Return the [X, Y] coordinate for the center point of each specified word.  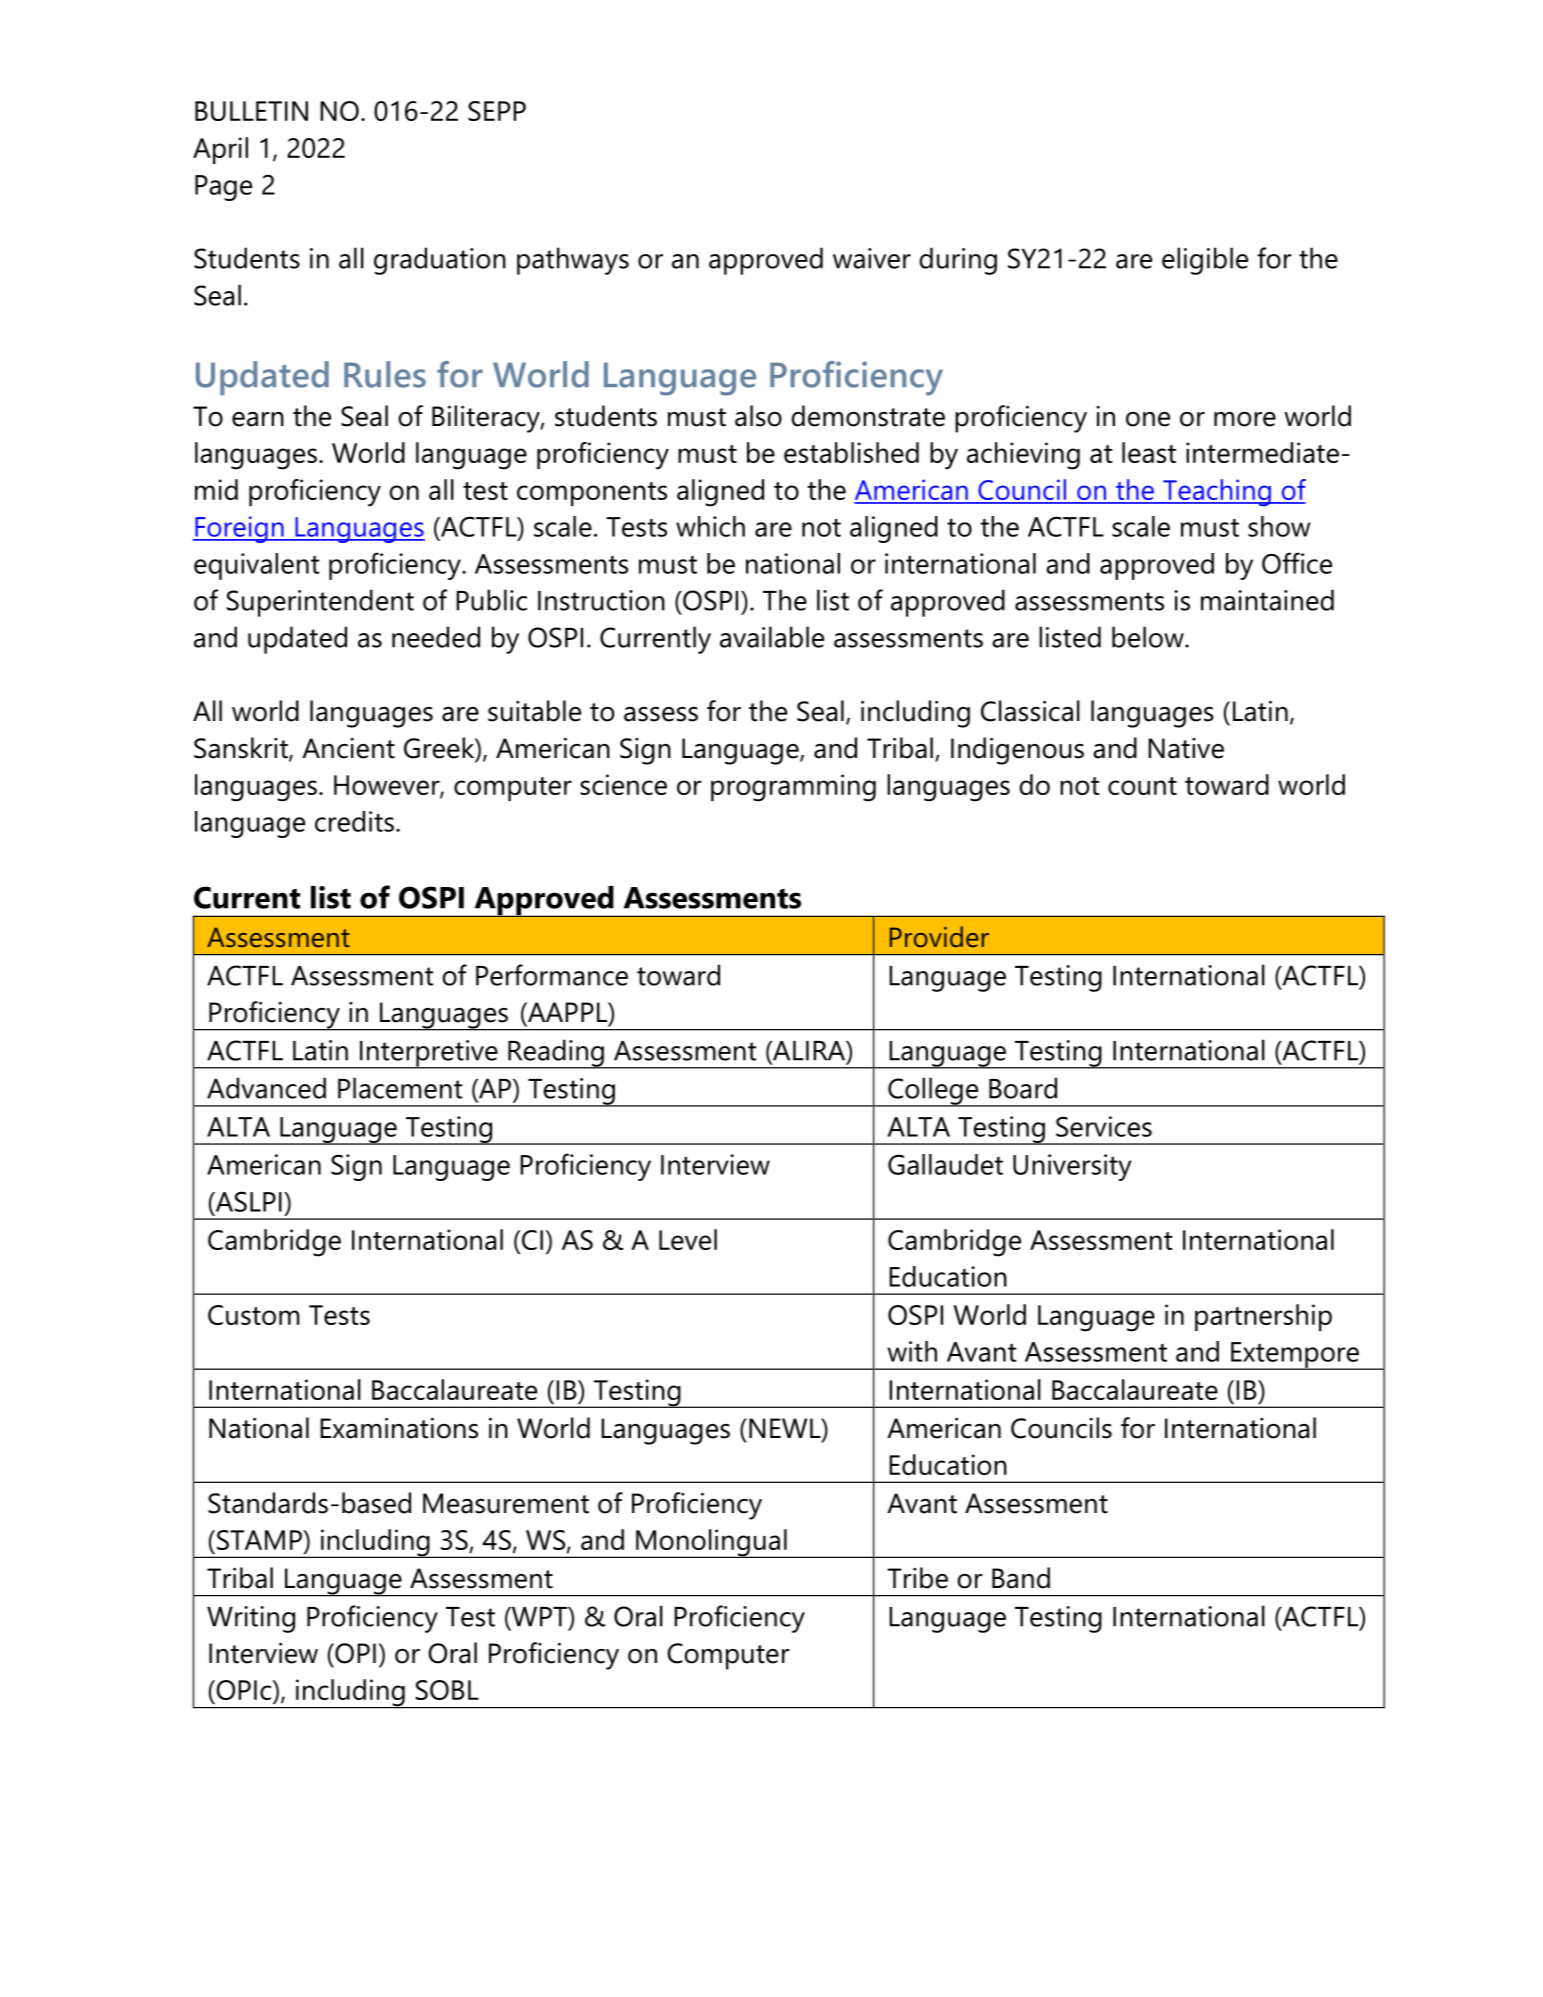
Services [1104, 1126]
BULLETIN [251, 111]
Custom [253, 1315]
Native [1186, 748]
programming [793, 788]
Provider [939, 936]
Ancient [348, 748]
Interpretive [429, 1054]
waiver [872, 258]
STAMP [260, 1540]
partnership [1263, 1317]
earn [258, 419]
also [758, 416]
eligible [1205, 261]
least [1149, 452]
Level [688, 1239]
